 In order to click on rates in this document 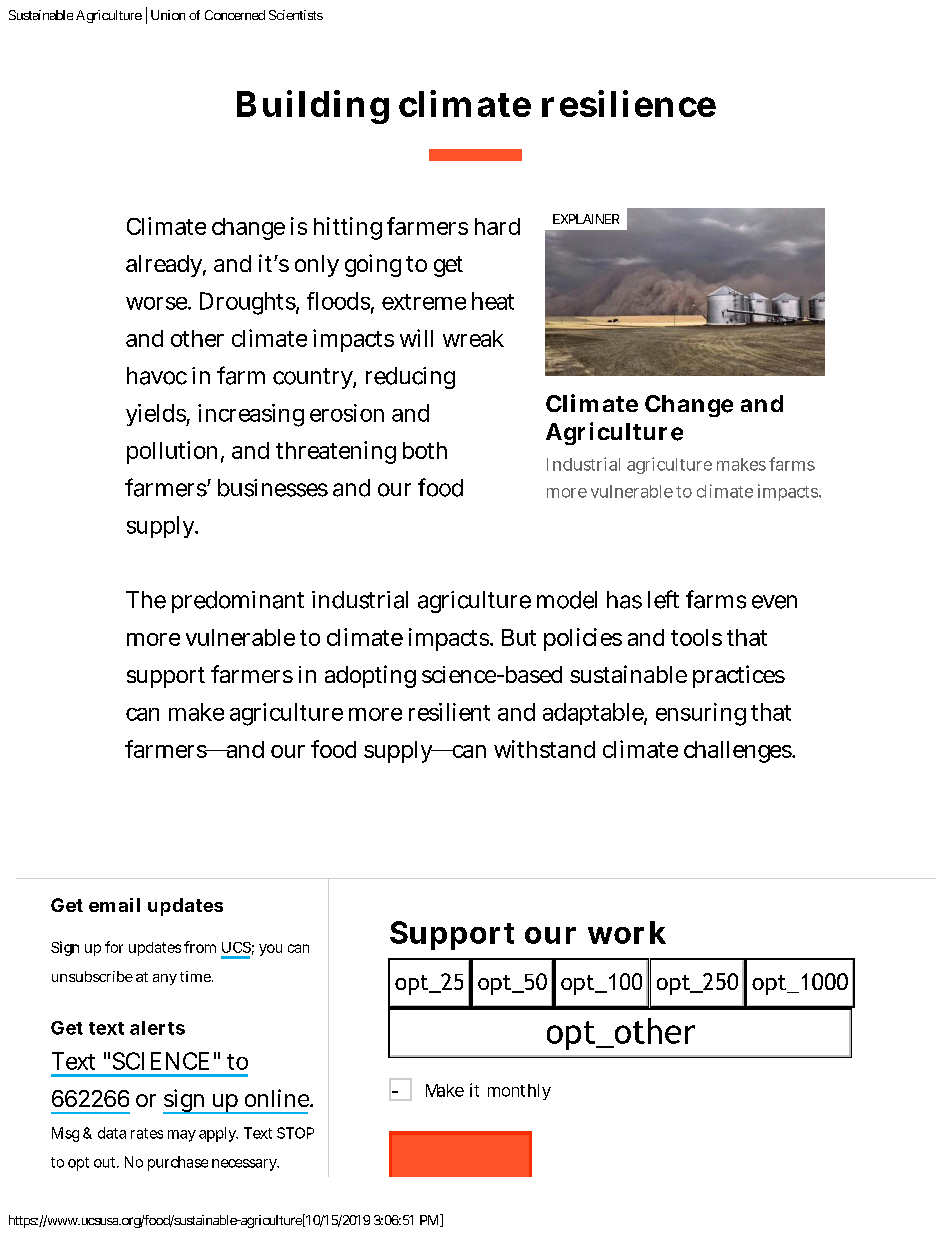, I will do `click(147, 1133)`.
